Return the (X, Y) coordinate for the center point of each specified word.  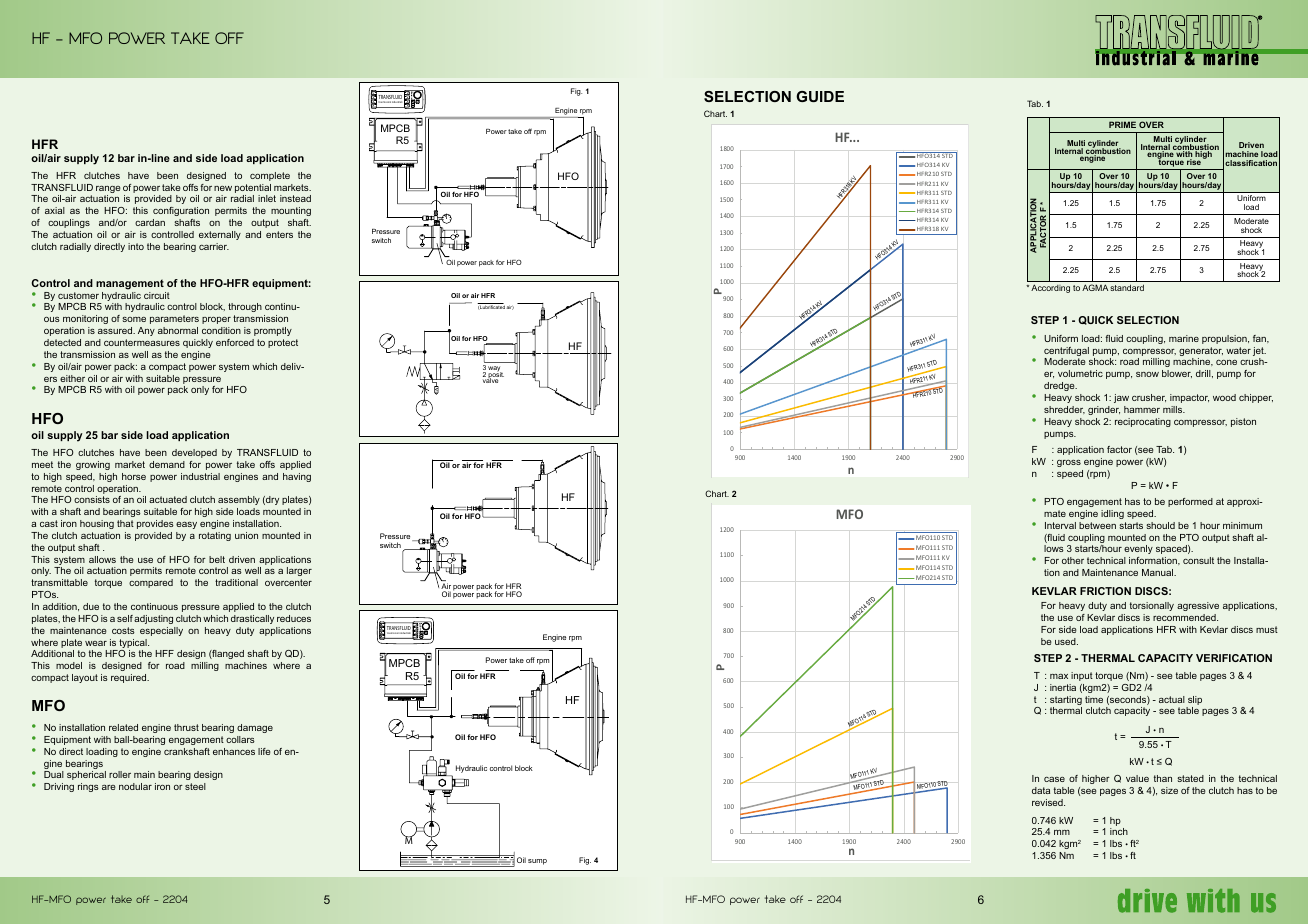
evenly (1138, 549)
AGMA (1095, 287)
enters (279, 234)
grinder (1104, 410)
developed (194, 453)
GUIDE (820, 96)
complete (270, 176)
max (1059, 676)
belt (217, 559)
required (130, 678)
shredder (1064, 410)
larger (299, 573)
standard (1127, 287)
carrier (214, 246)
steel (195, 786)
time (1094, 699)
